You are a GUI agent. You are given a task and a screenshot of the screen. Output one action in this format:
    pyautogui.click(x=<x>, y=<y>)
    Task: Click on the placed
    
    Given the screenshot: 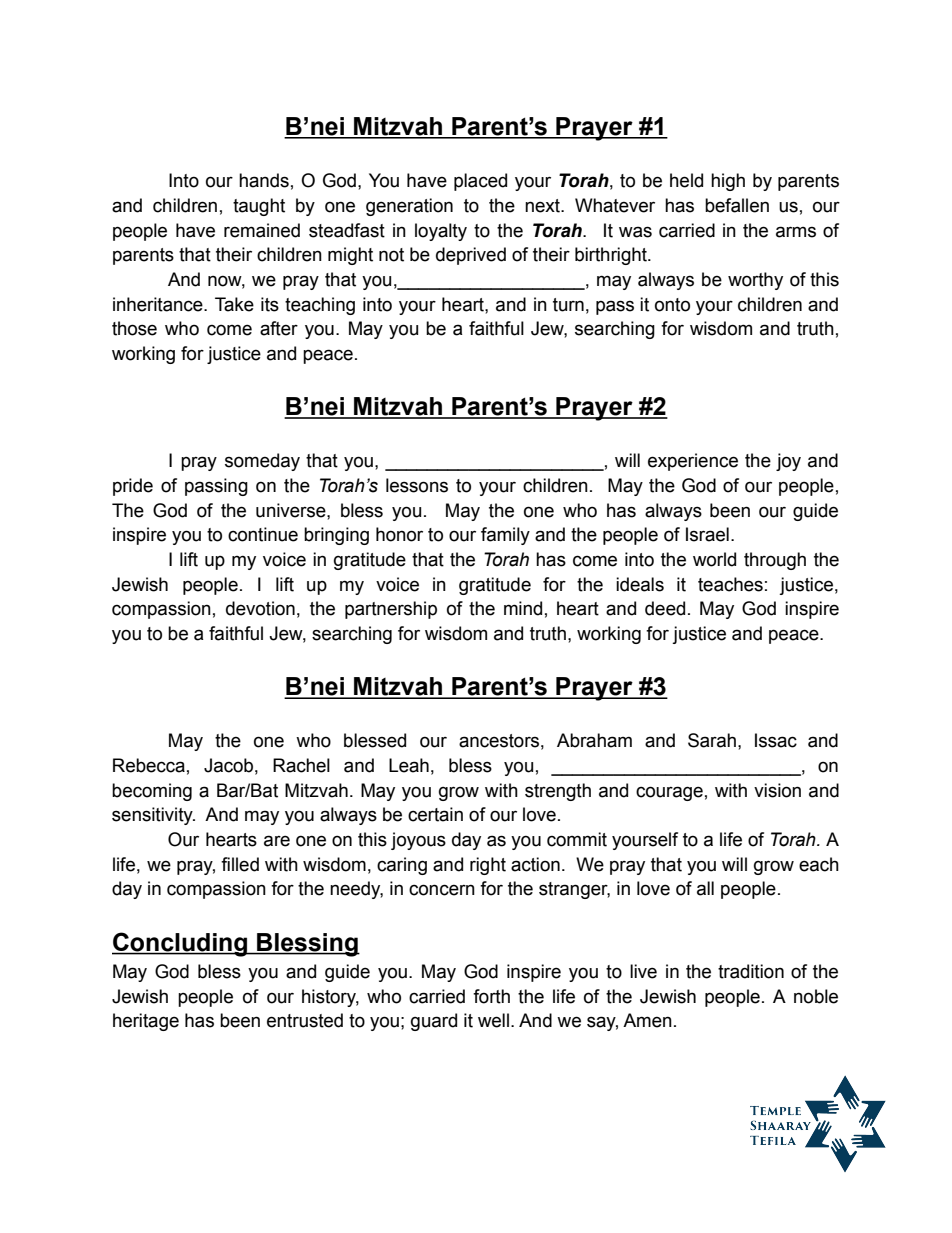 What is the action you would take?
    pyautogui.click(x=480, y=182)
